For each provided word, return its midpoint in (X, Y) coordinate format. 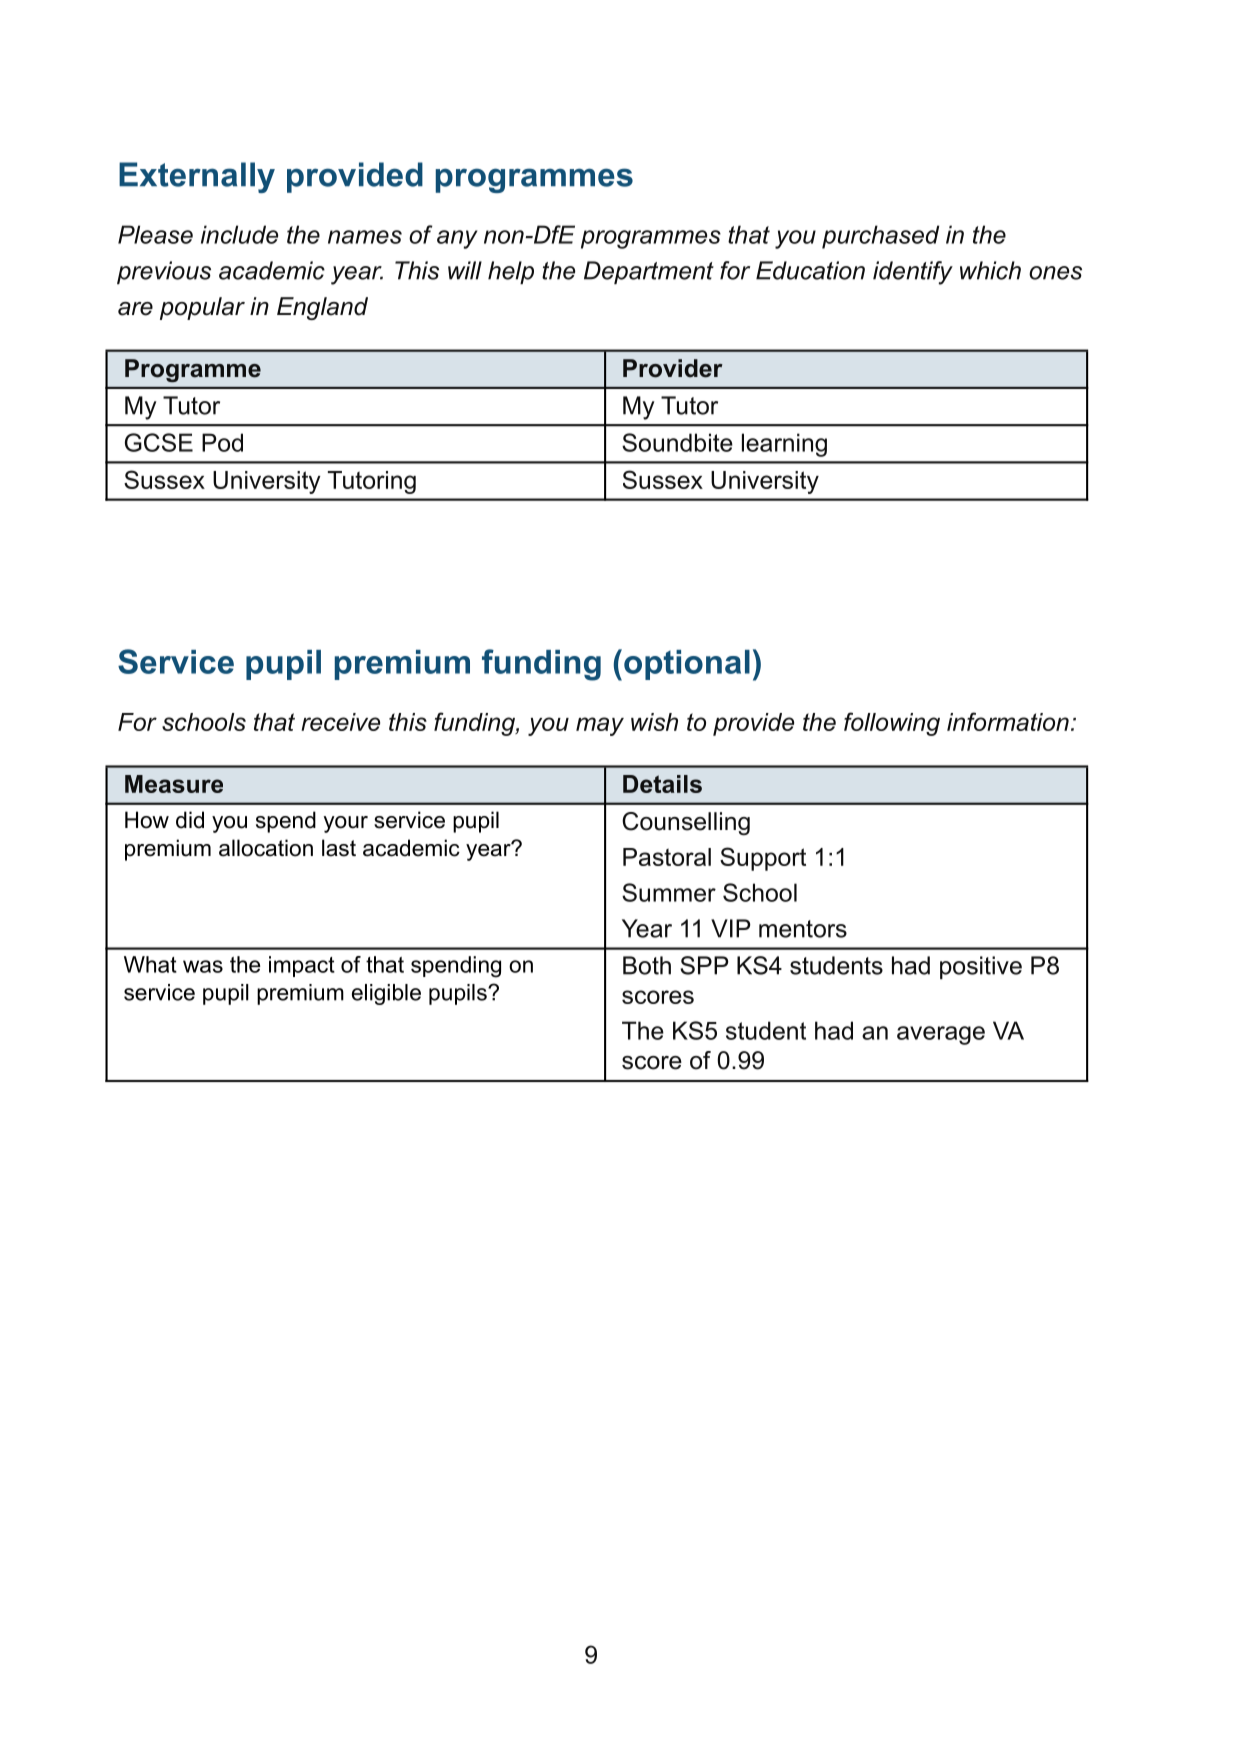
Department (649, 272)
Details (662, 784)
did (190, 820)
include (239, 234)
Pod (222, 442)
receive (340, 722)
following (892, 724)
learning (784, 445)
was (203, 966)
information (1008, 721)
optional (687, 665)
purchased (880, 237)
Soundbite (677, 442)
